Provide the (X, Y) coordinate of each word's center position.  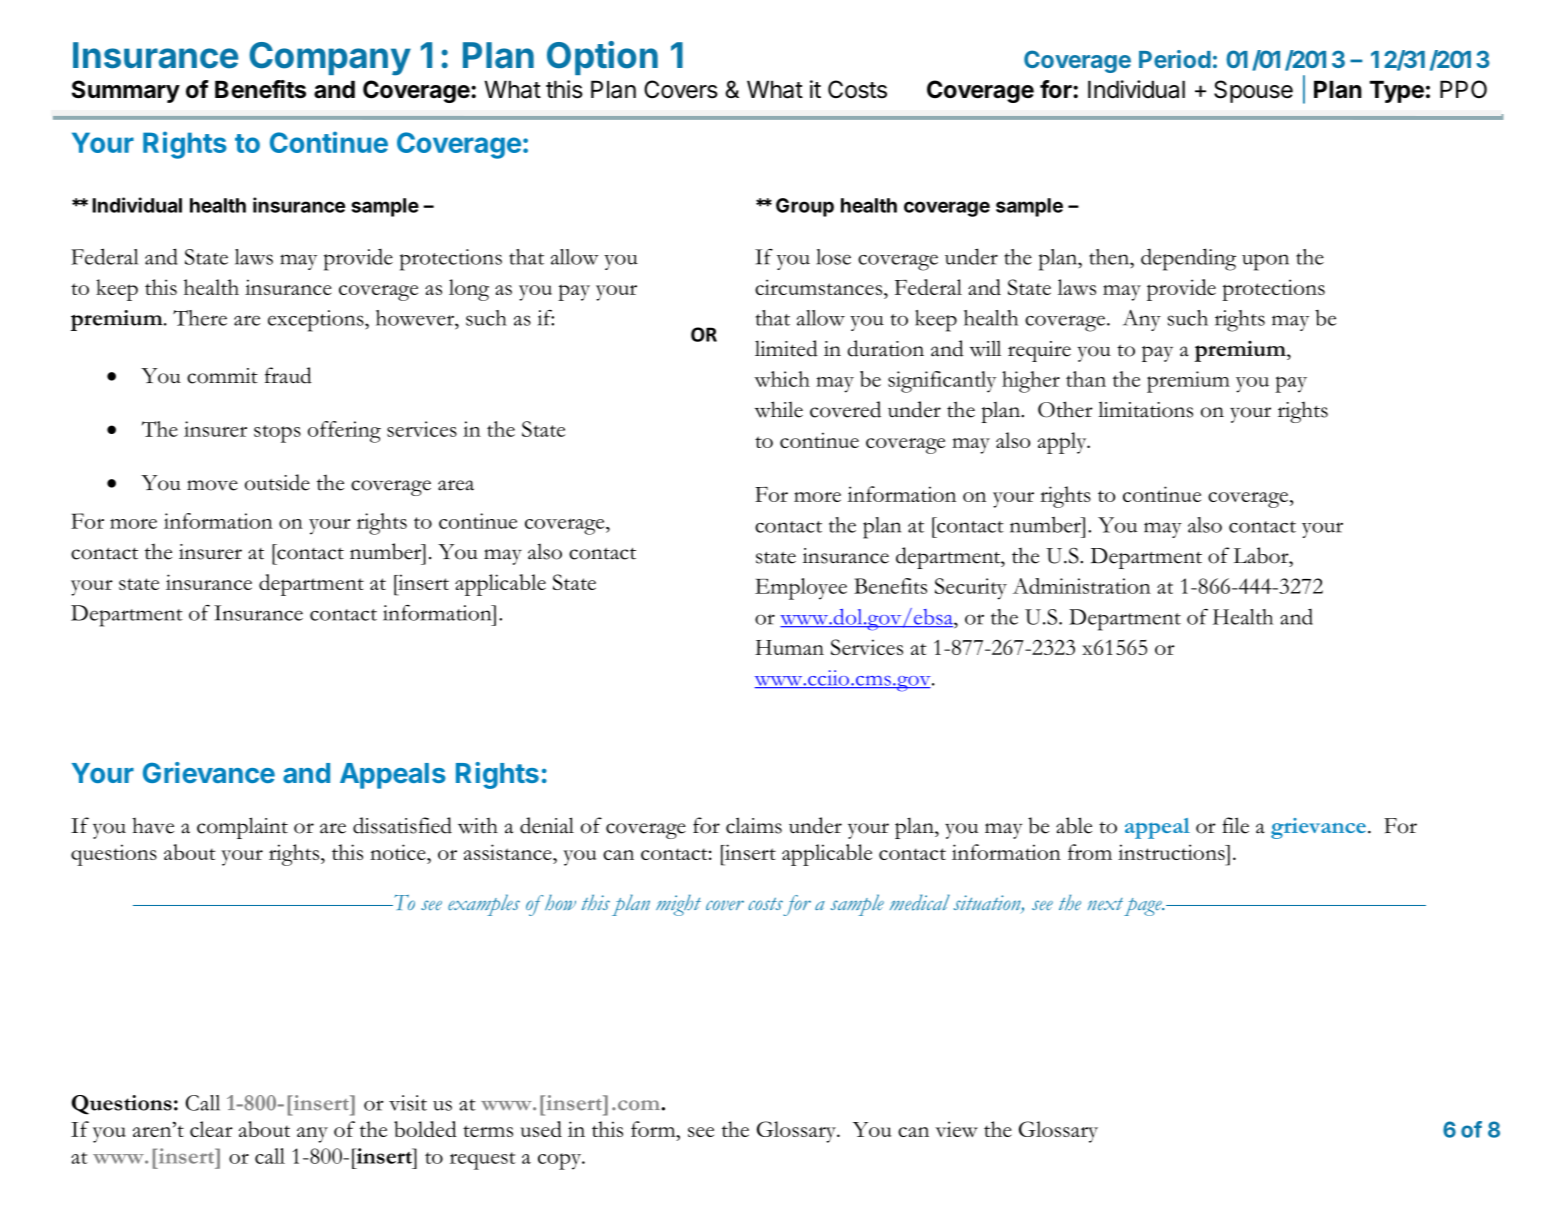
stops (277, 434)
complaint (242, 828)
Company (330, 59)
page (1144, 907)
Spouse (1253, 91)
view (956, 1129)
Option (602, 58)
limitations (1145, 409)
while (778, 409)
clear (211, 1129)
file (1235, 825)
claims (754, 825)
